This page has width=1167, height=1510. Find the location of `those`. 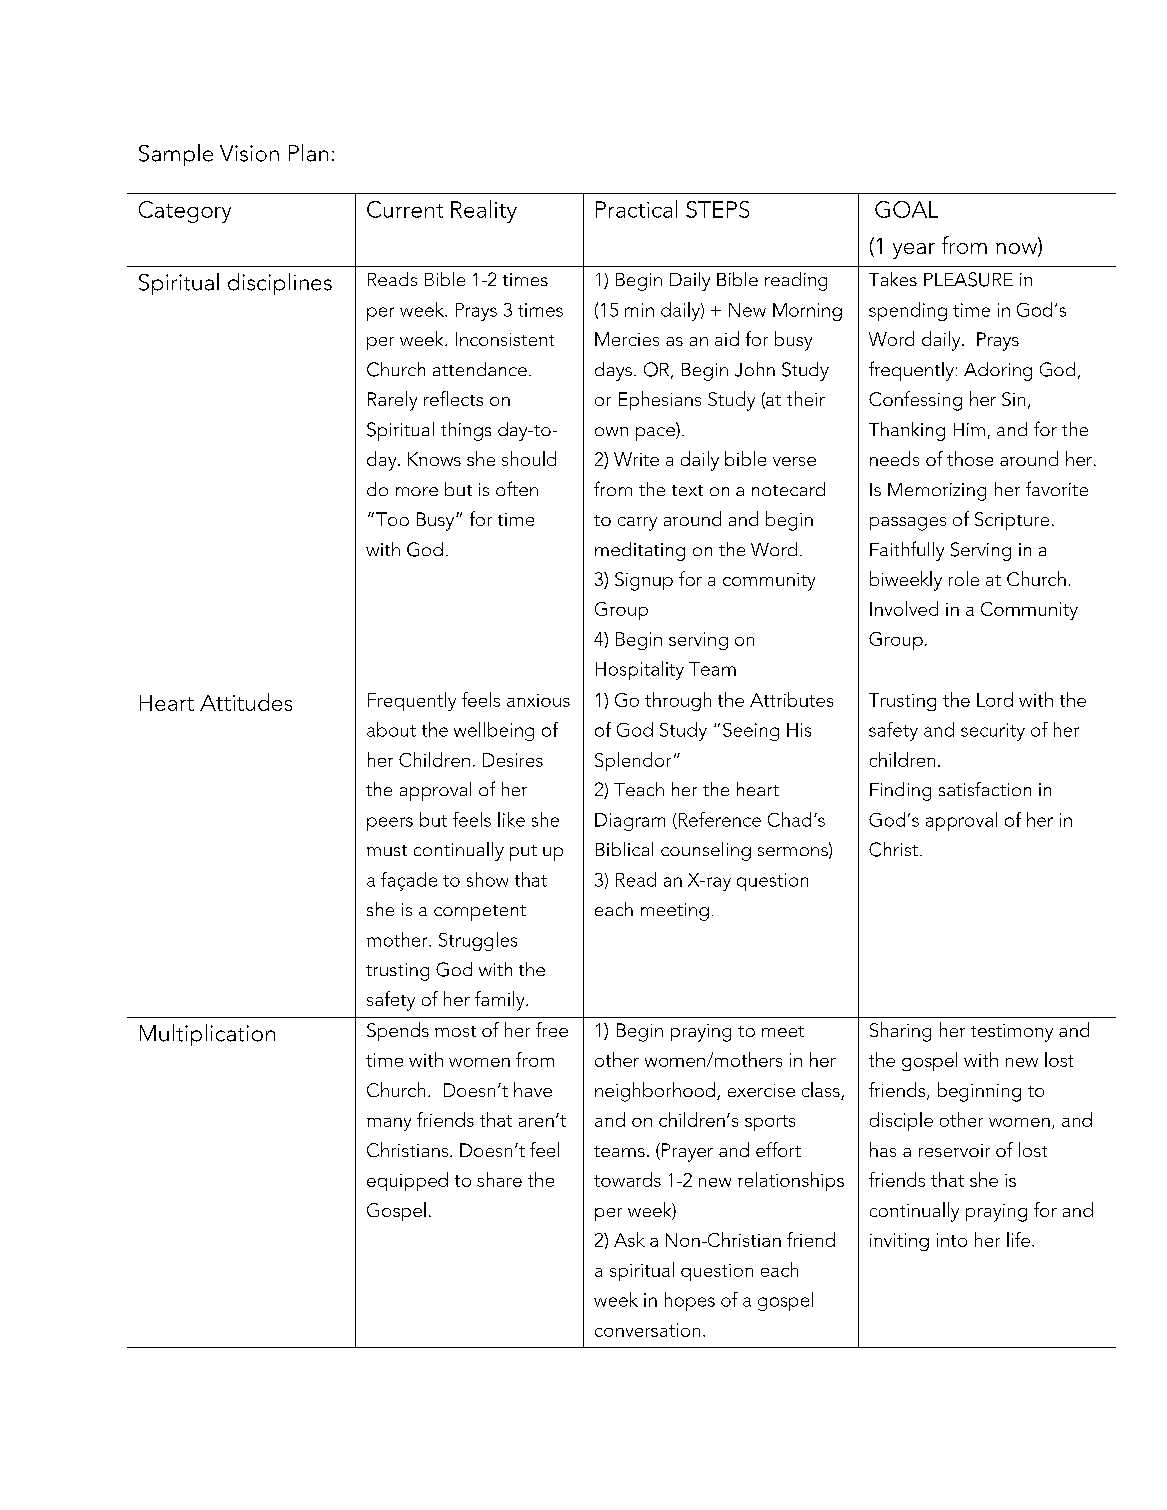

those is located at coordinates (970, 458).
